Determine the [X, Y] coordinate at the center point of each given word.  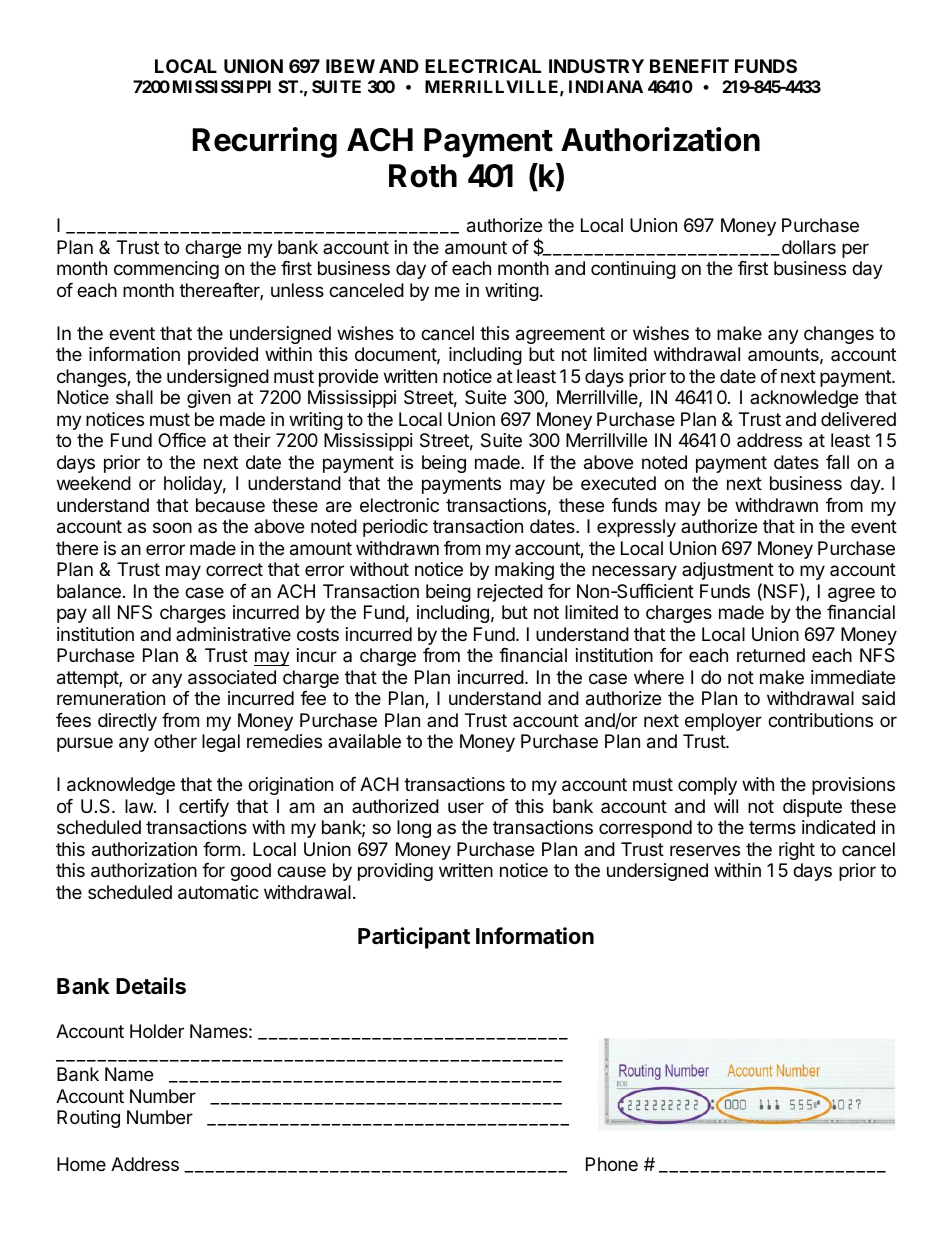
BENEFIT [689, 66]
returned [771, 655]
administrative [233, 634]
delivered [858, 419]
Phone [612, 1164]
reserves [705, 850]
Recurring [265, 142]
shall [134, 397]
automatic [218, 892]
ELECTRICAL [483, 66]
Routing [88, 1119]
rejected [510, 593]
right [797, 851]
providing [395, 872]
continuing [633, 270]
